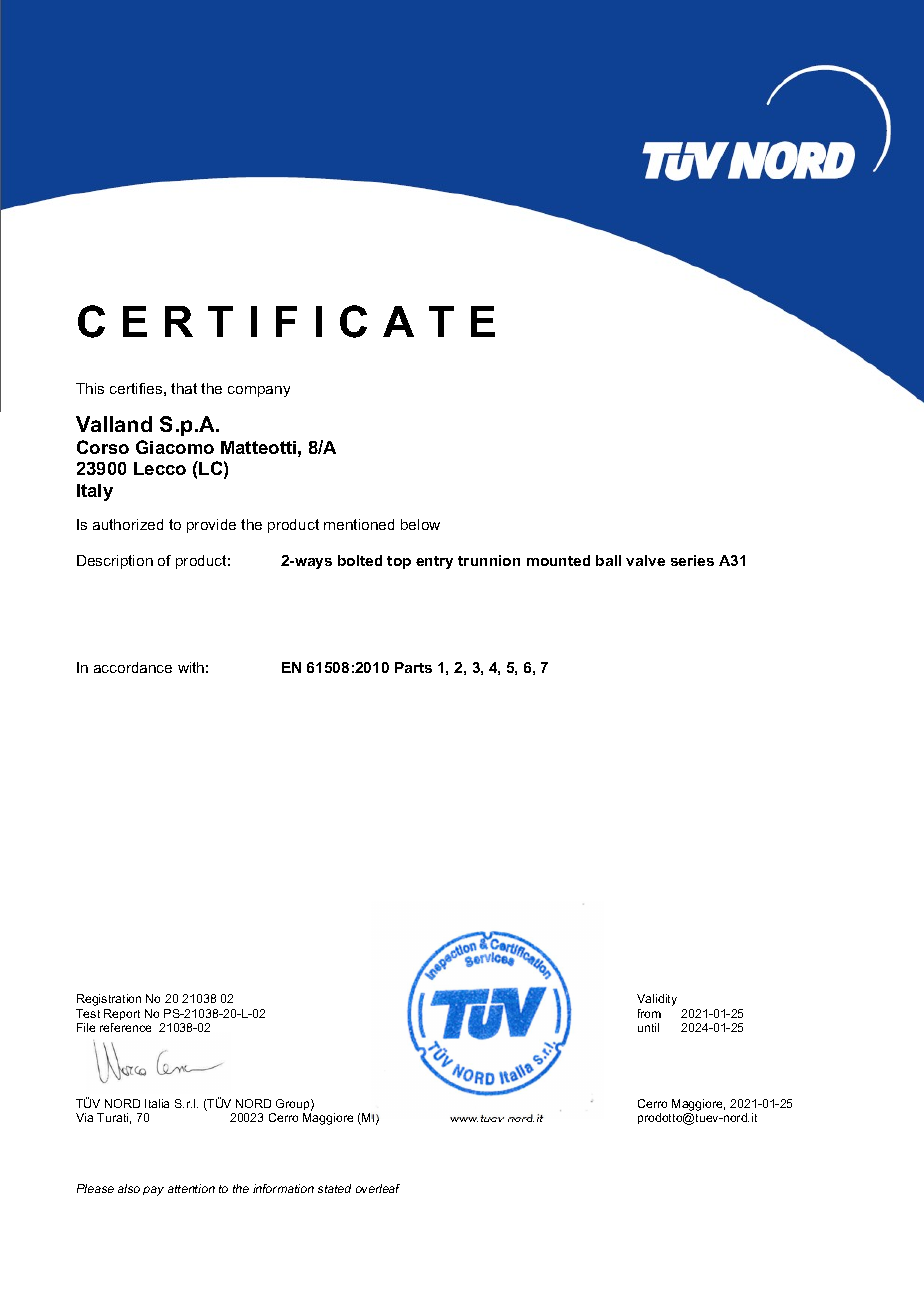 This image has width=924, height=1308. What do you see at coordinates (109, 1000) in the image?
I see `Registration` at bounding box center [109, 1000].
